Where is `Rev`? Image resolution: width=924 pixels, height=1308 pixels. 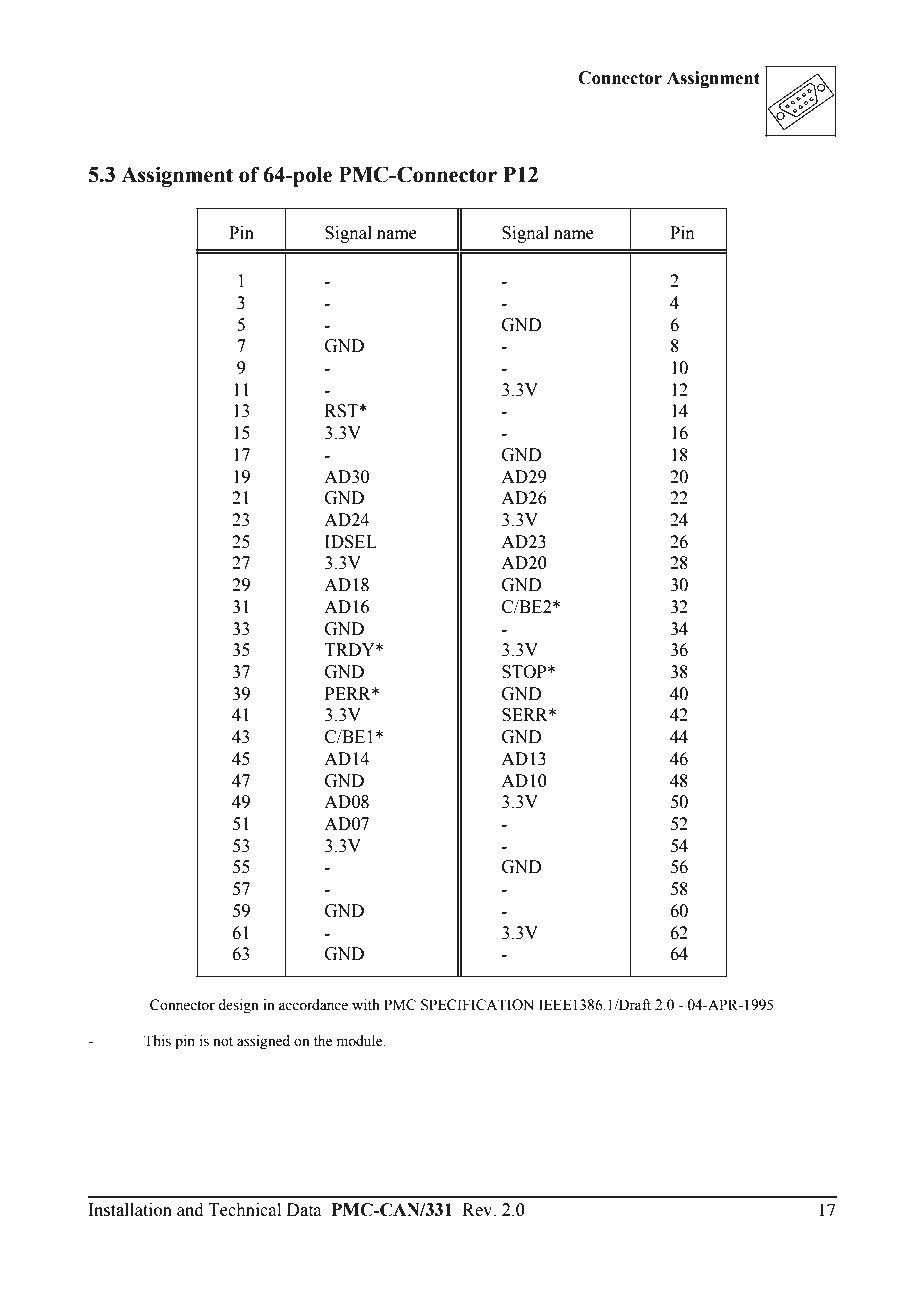 Rev is located at coordinates (479, 1210).
